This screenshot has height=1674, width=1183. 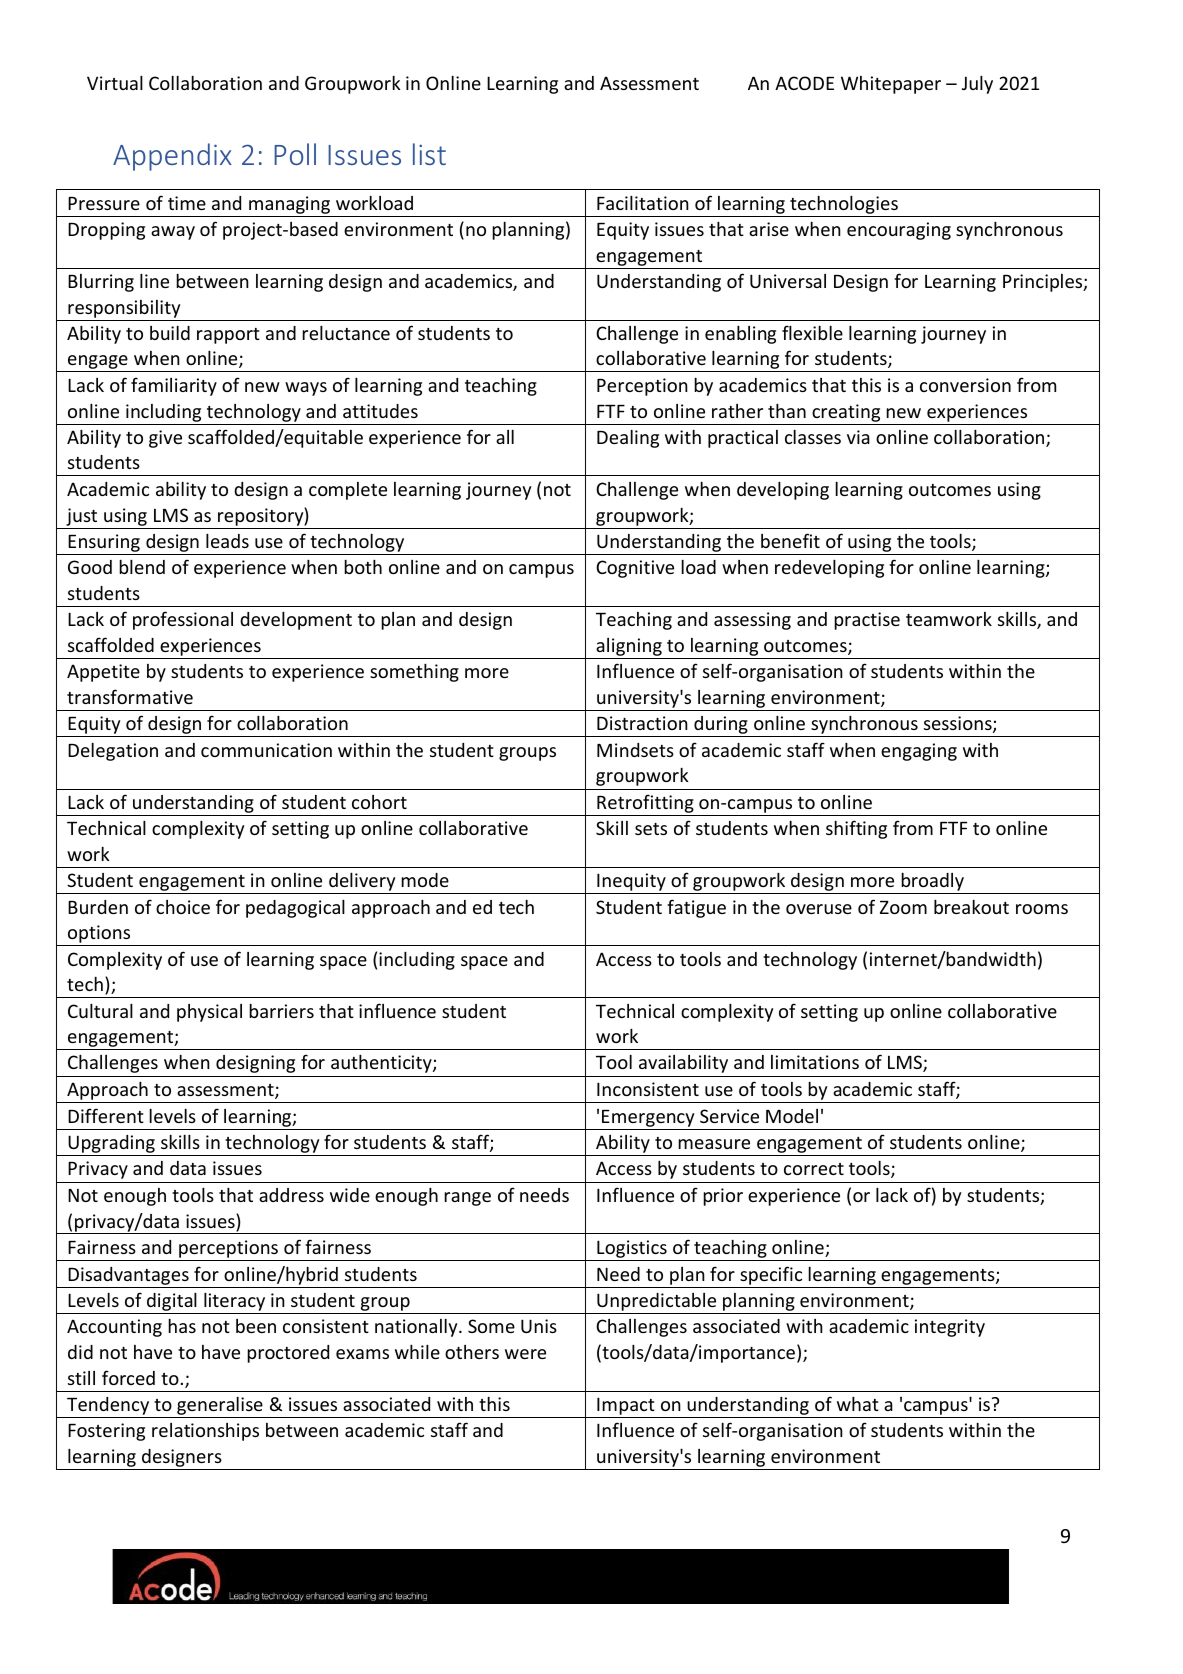 What do you see at coordinates (220, 1407) in the screenshot?
I see `generalise` at bounding box center [220, 1407].
